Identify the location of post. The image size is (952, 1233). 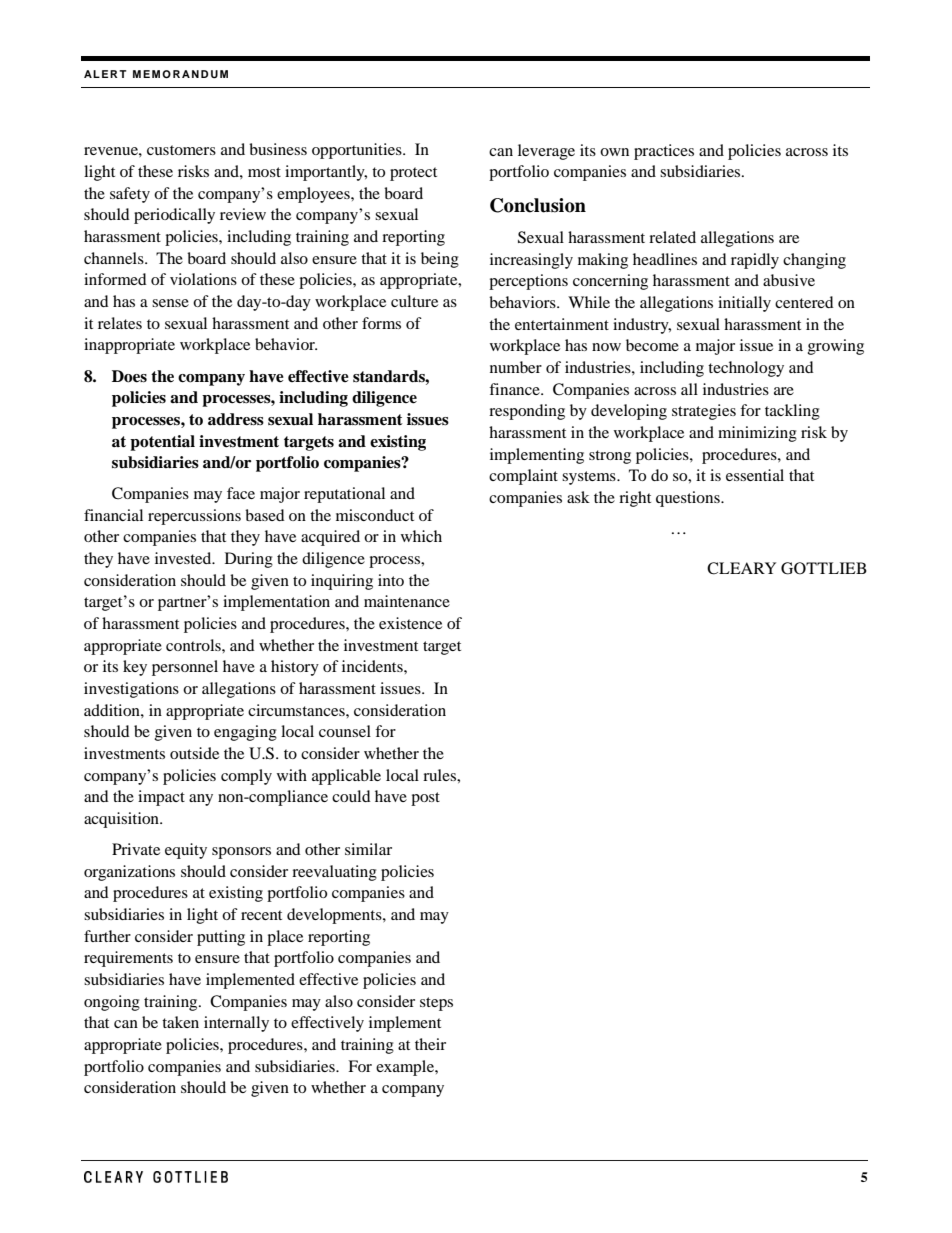
(425, 799).
